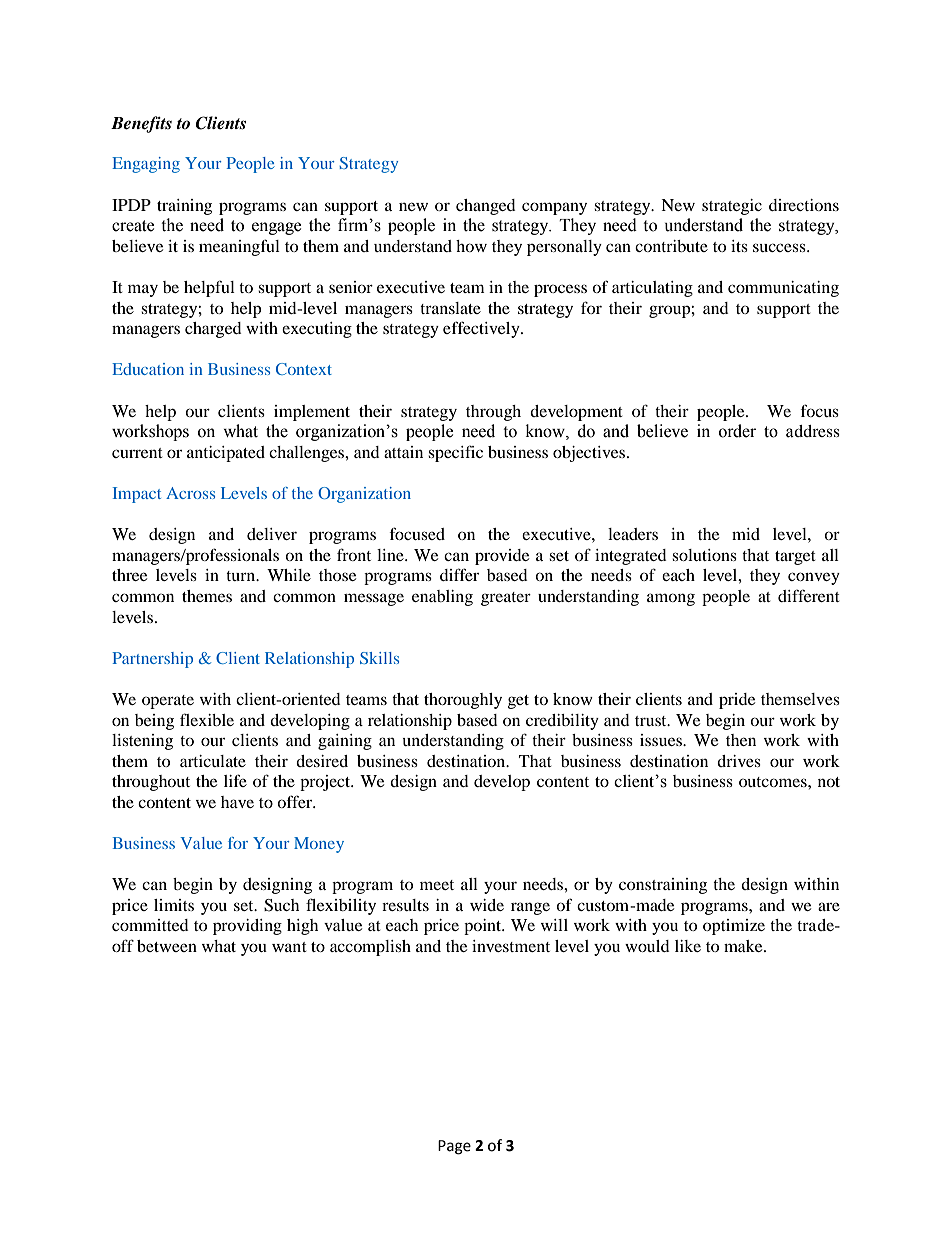 The height and width of the screenshot is (1233, 952). What do you see at coordinates (455, 453) in the screenshot?
I see `specific` at bounding box center [455, 453].
